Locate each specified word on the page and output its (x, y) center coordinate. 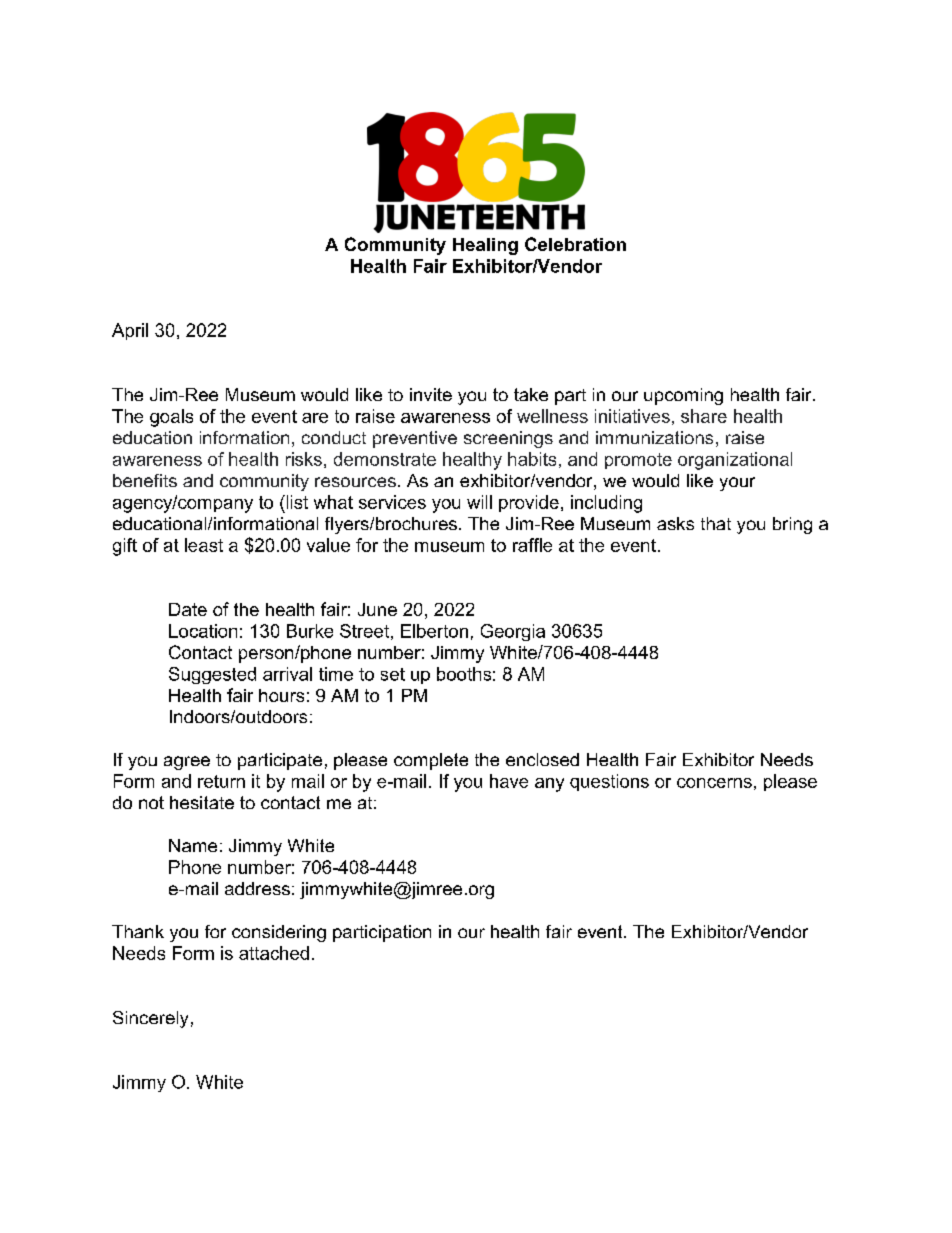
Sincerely (150, 1019)
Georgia (513, 632)
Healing (485, 246)
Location (203, 631)
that (716, 523)
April (130, 331)
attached (274, 953)
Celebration (575, 244)
